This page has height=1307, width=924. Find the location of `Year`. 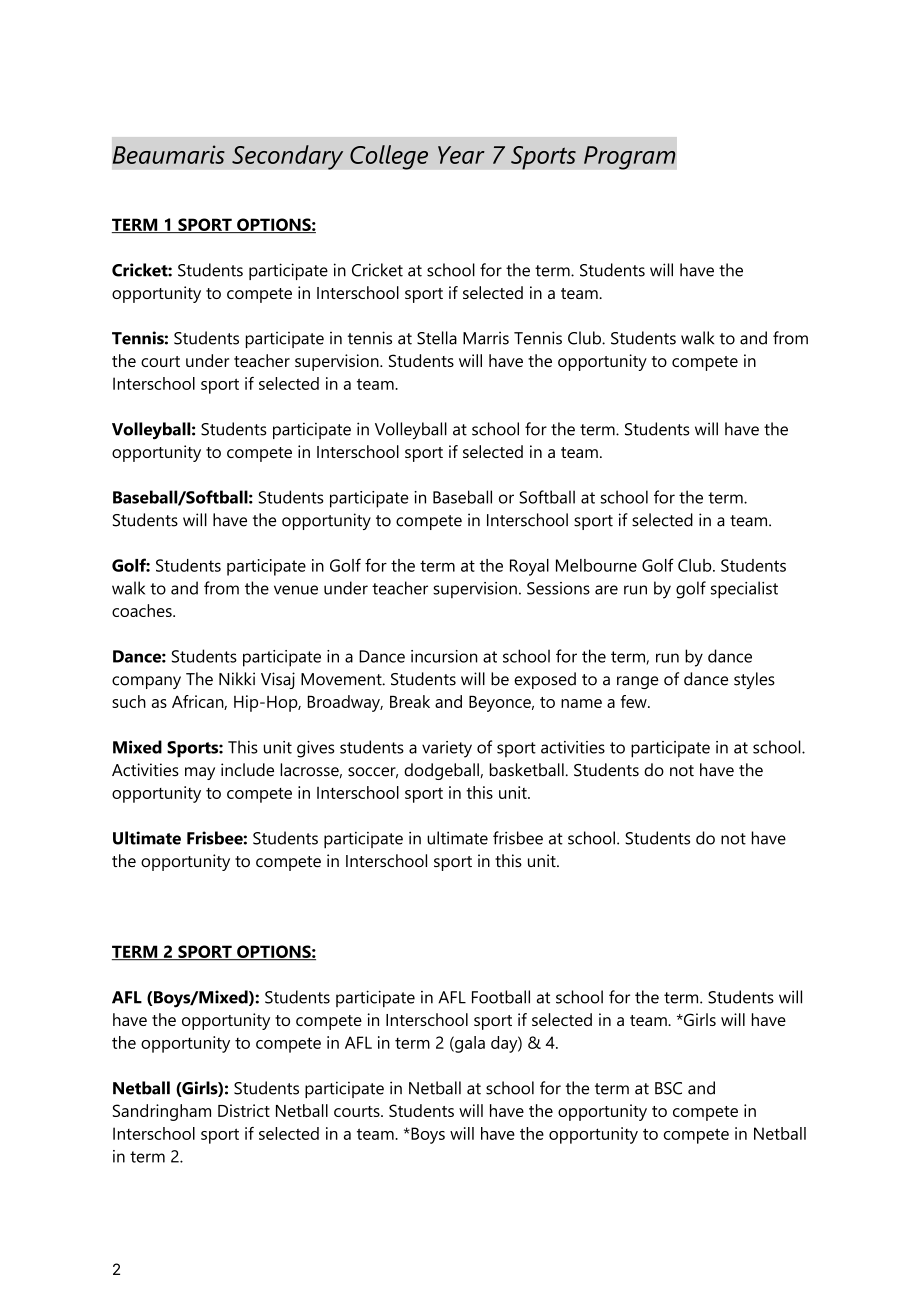

Year is located at coordinates (461, 155).
